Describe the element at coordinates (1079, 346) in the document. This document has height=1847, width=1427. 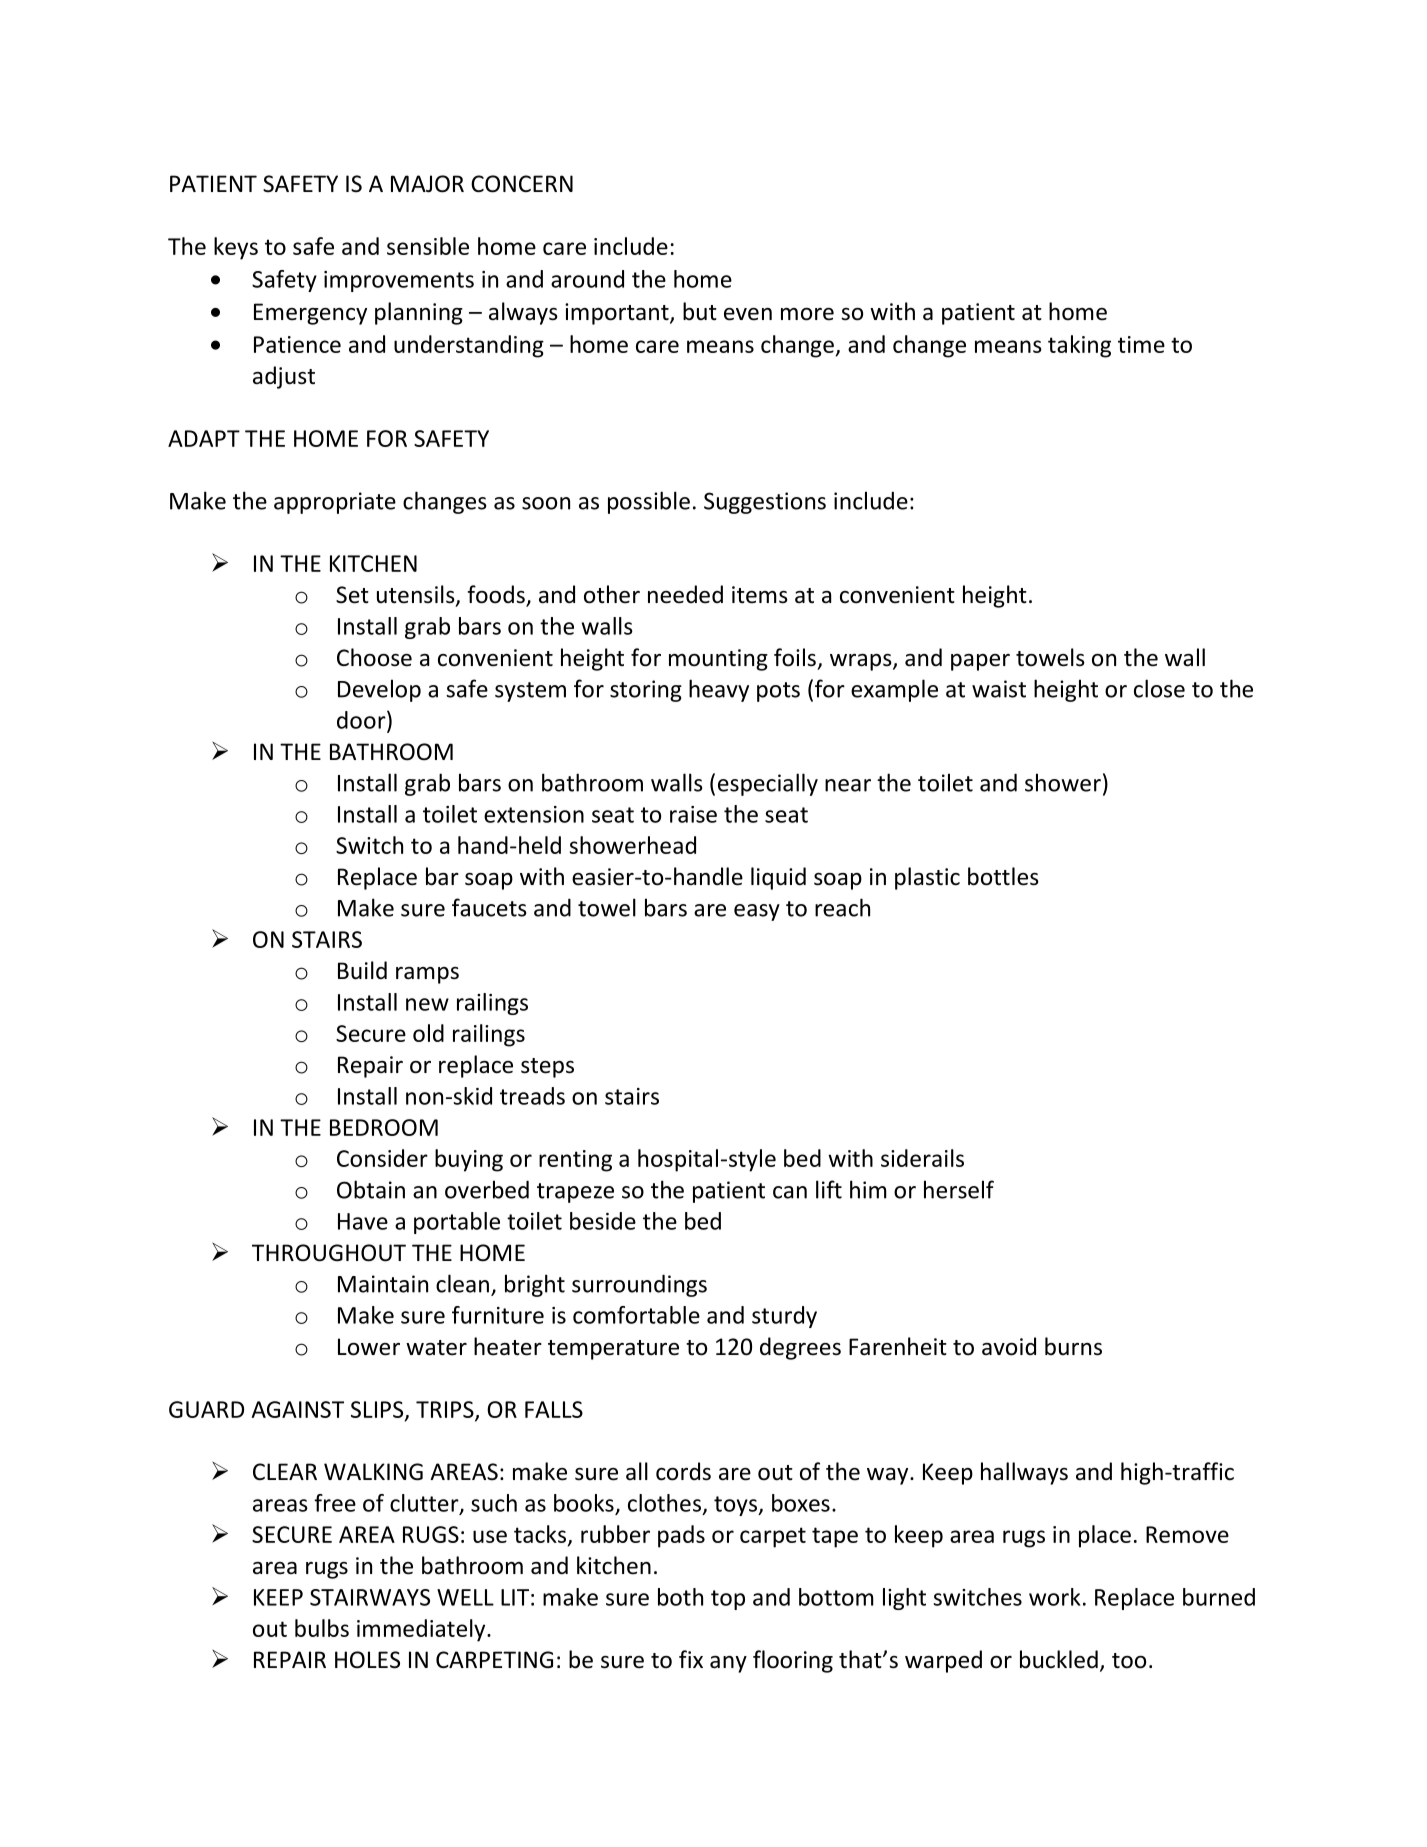
I see `taking` at that location.
